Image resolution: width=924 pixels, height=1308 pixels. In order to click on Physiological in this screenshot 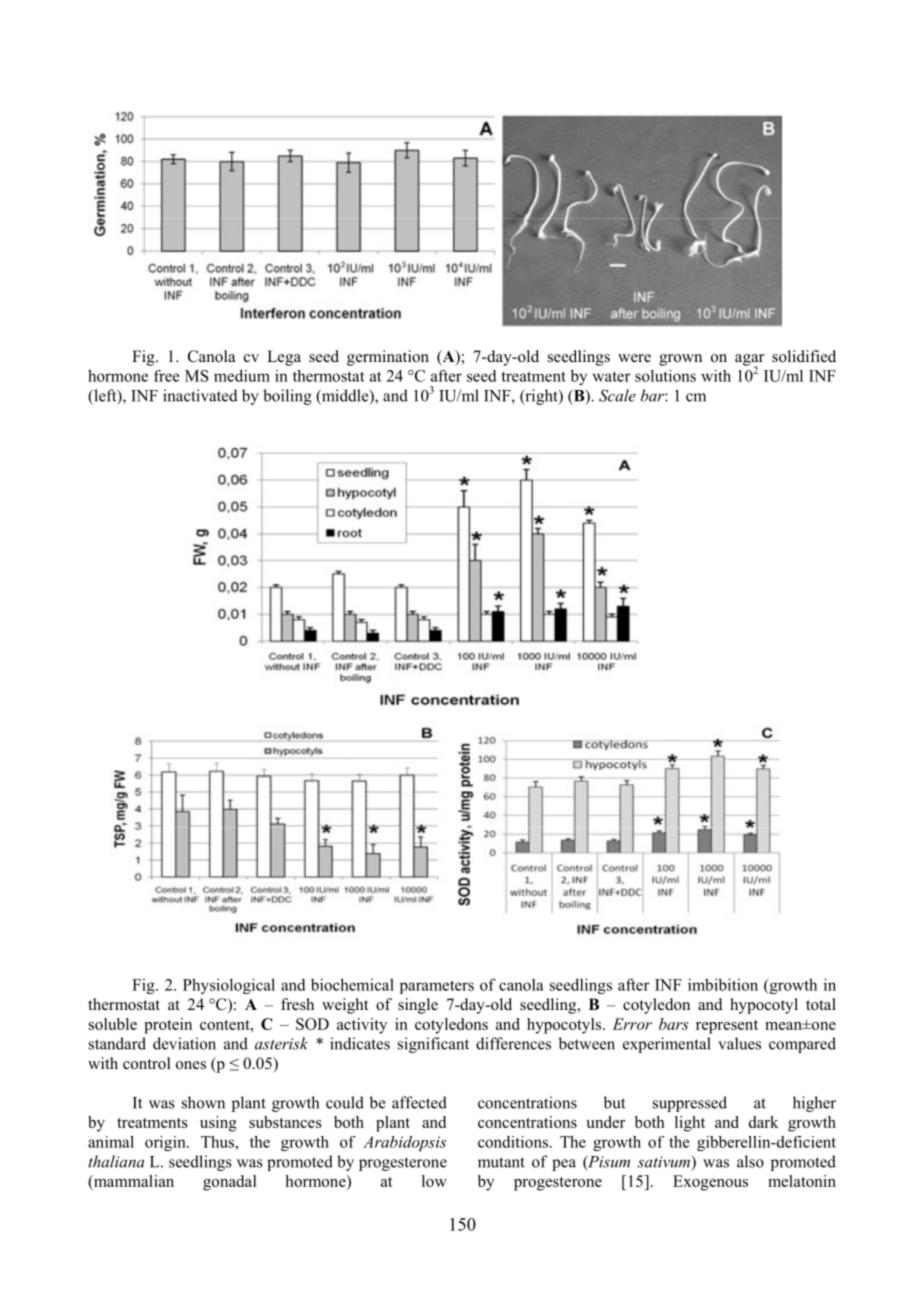, I will do `click(229, 986)`.
